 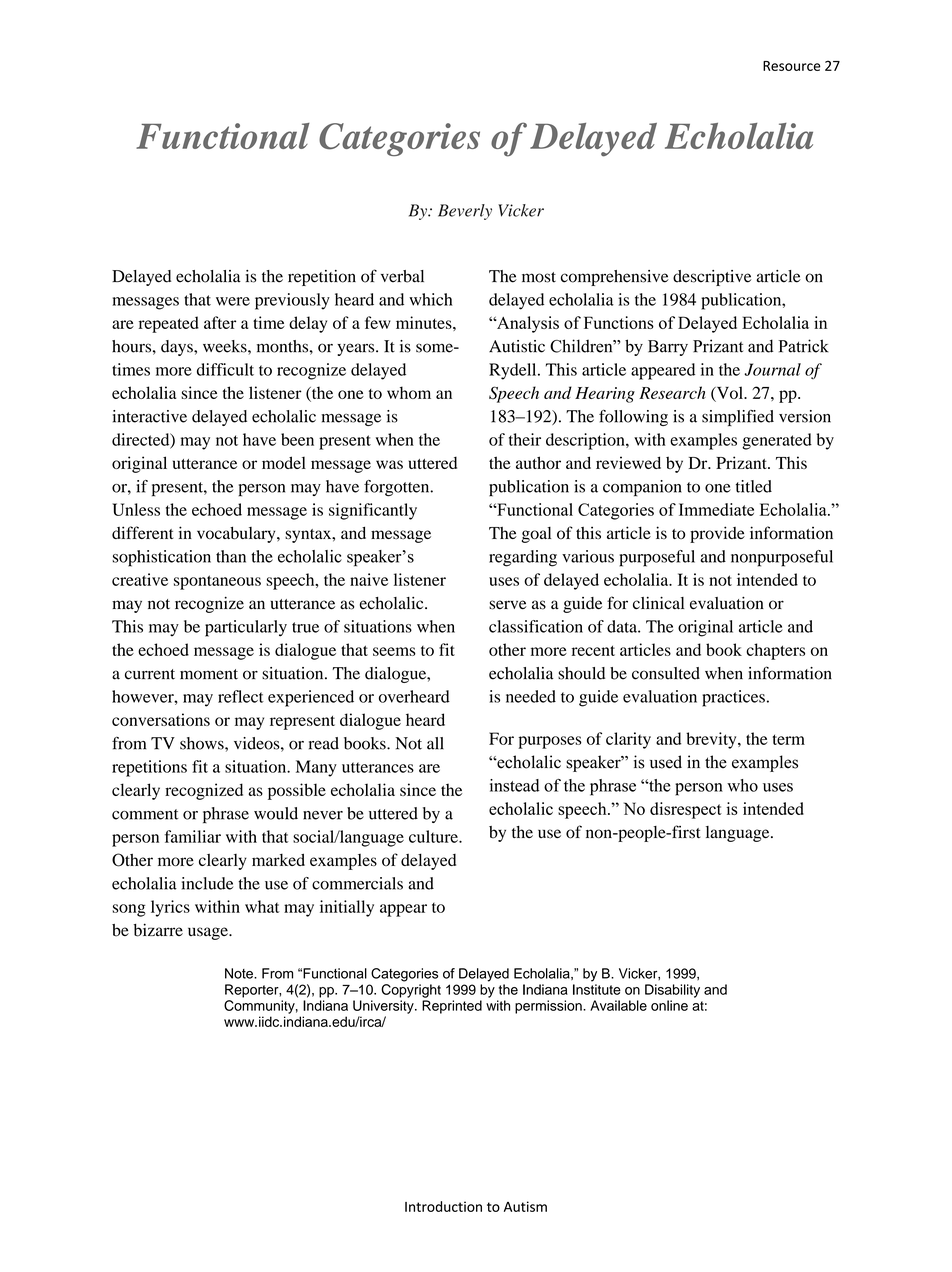 What do you see at coordinates (193, 836) in the page?
I see `familiar` at bounding box center [193, 836].
